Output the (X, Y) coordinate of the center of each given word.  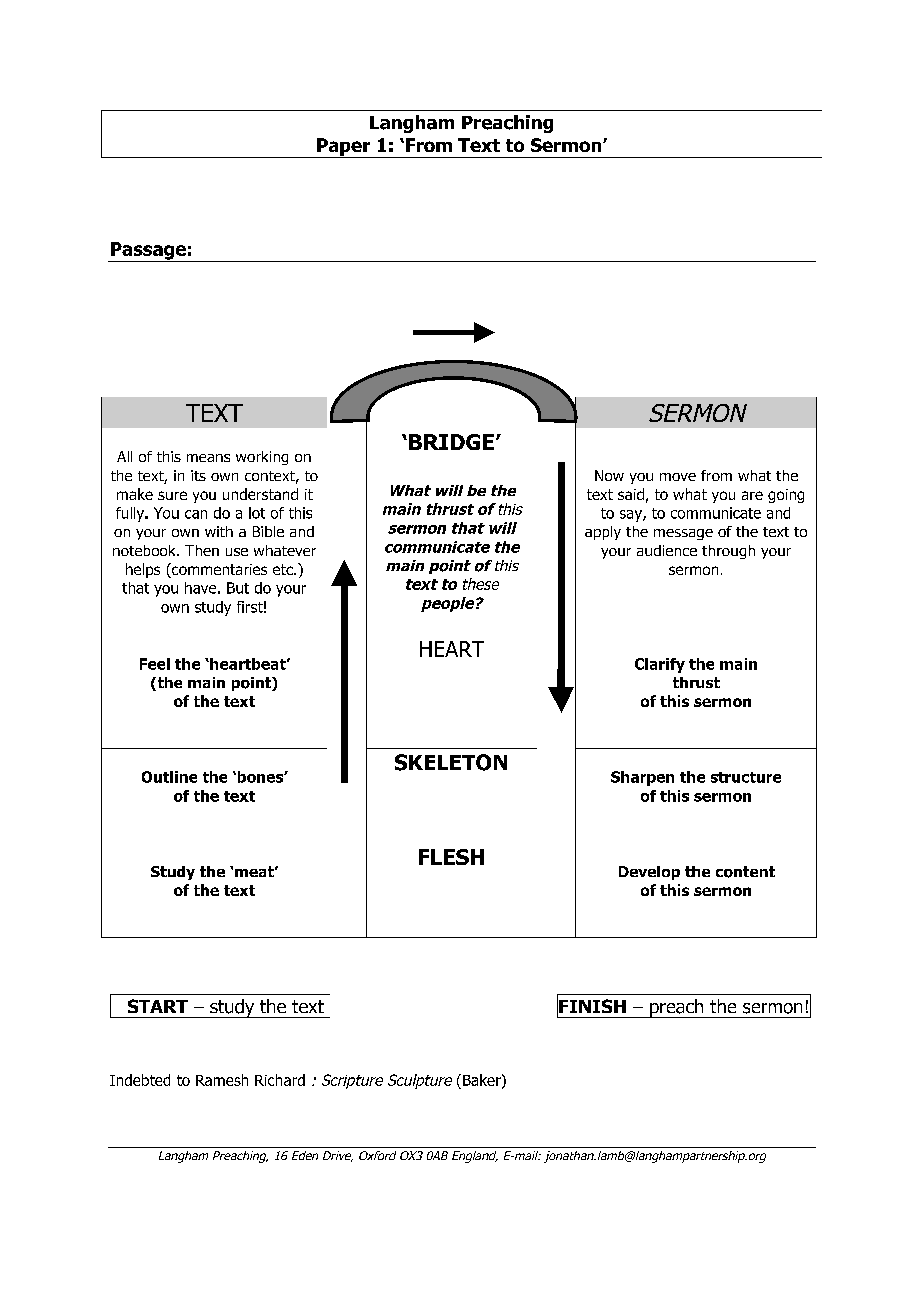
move (678, 477)
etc (284, 569)
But (238, 588)
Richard (280, 1080)
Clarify (660, 665)
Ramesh (222, 1080)
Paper (344, 148)
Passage (148, 252)
